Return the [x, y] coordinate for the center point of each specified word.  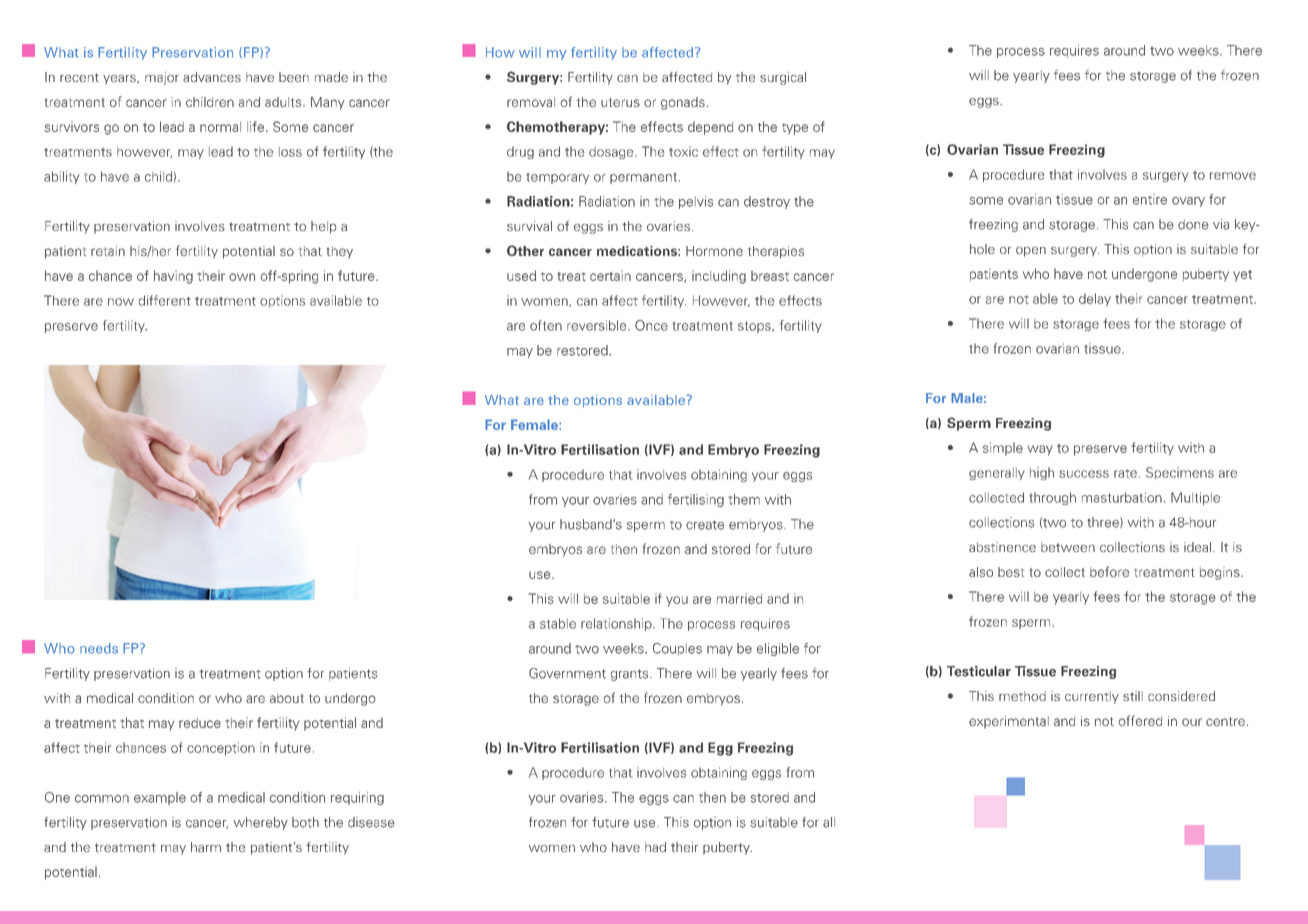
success [1084, 474]
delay [1095, 300]
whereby [260, 823]
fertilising [696, 500]
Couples [677, 649]
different [165, 300]
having [173, 277]
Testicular [979, 671]
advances [212, 77]
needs [99, 648]
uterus [620, 102]
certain [610, 275]
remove [1233, 176]
